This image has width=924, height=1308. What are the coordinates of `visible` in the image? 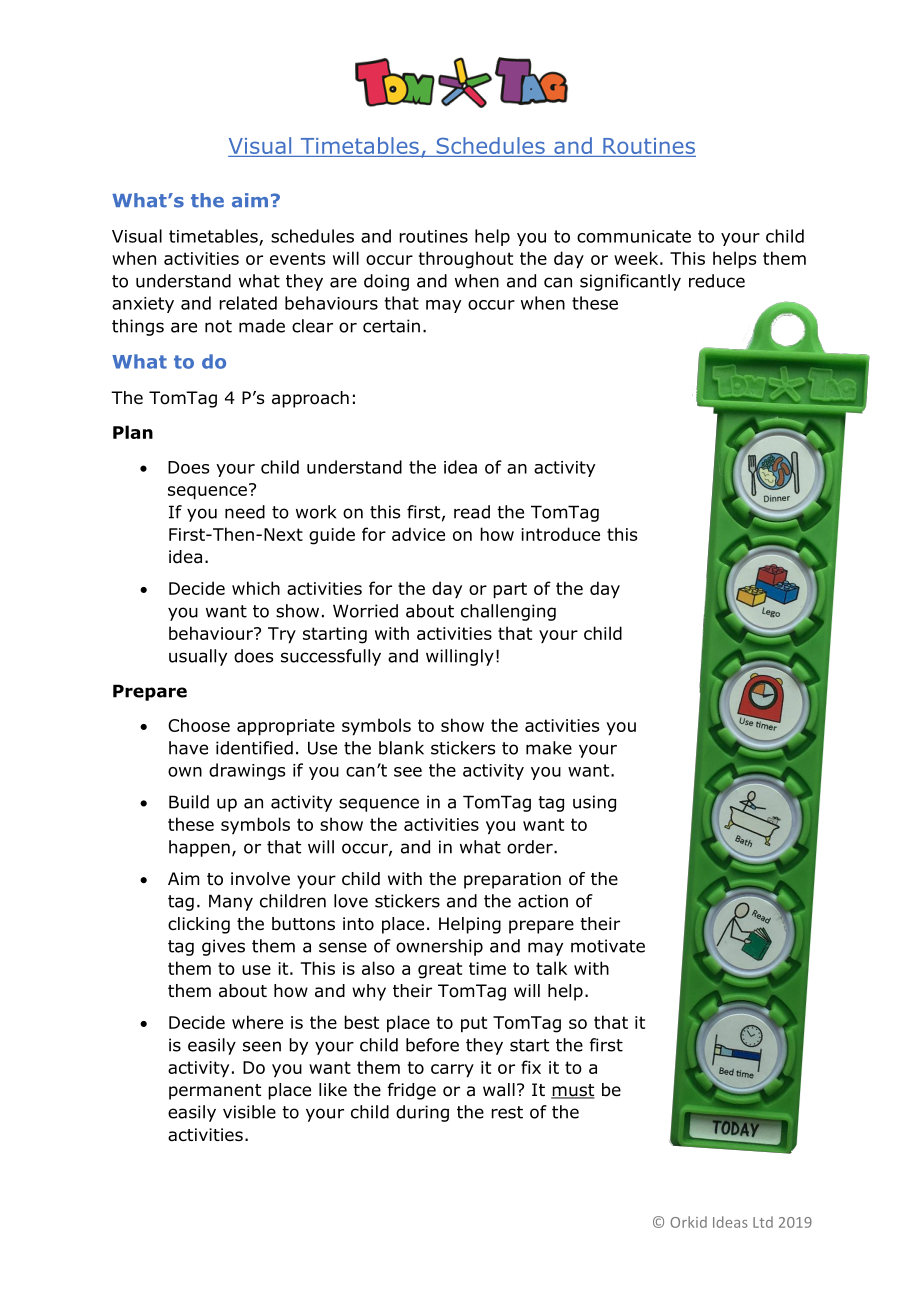 It's located at (249, 1112).
